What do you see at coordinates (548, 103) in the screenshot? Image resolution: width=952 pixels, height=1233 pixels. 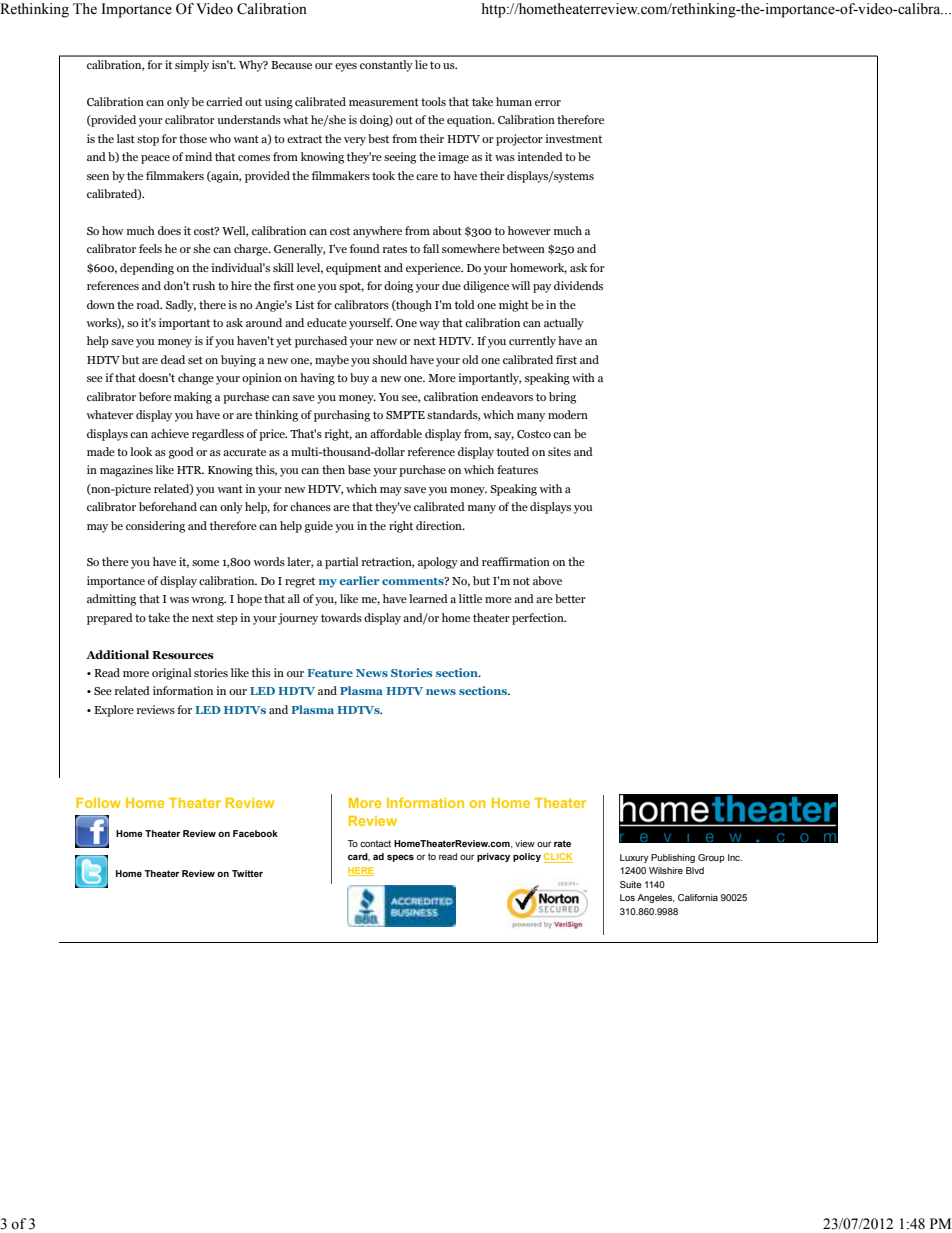 I see `error` at bounding box center [548, 103].
